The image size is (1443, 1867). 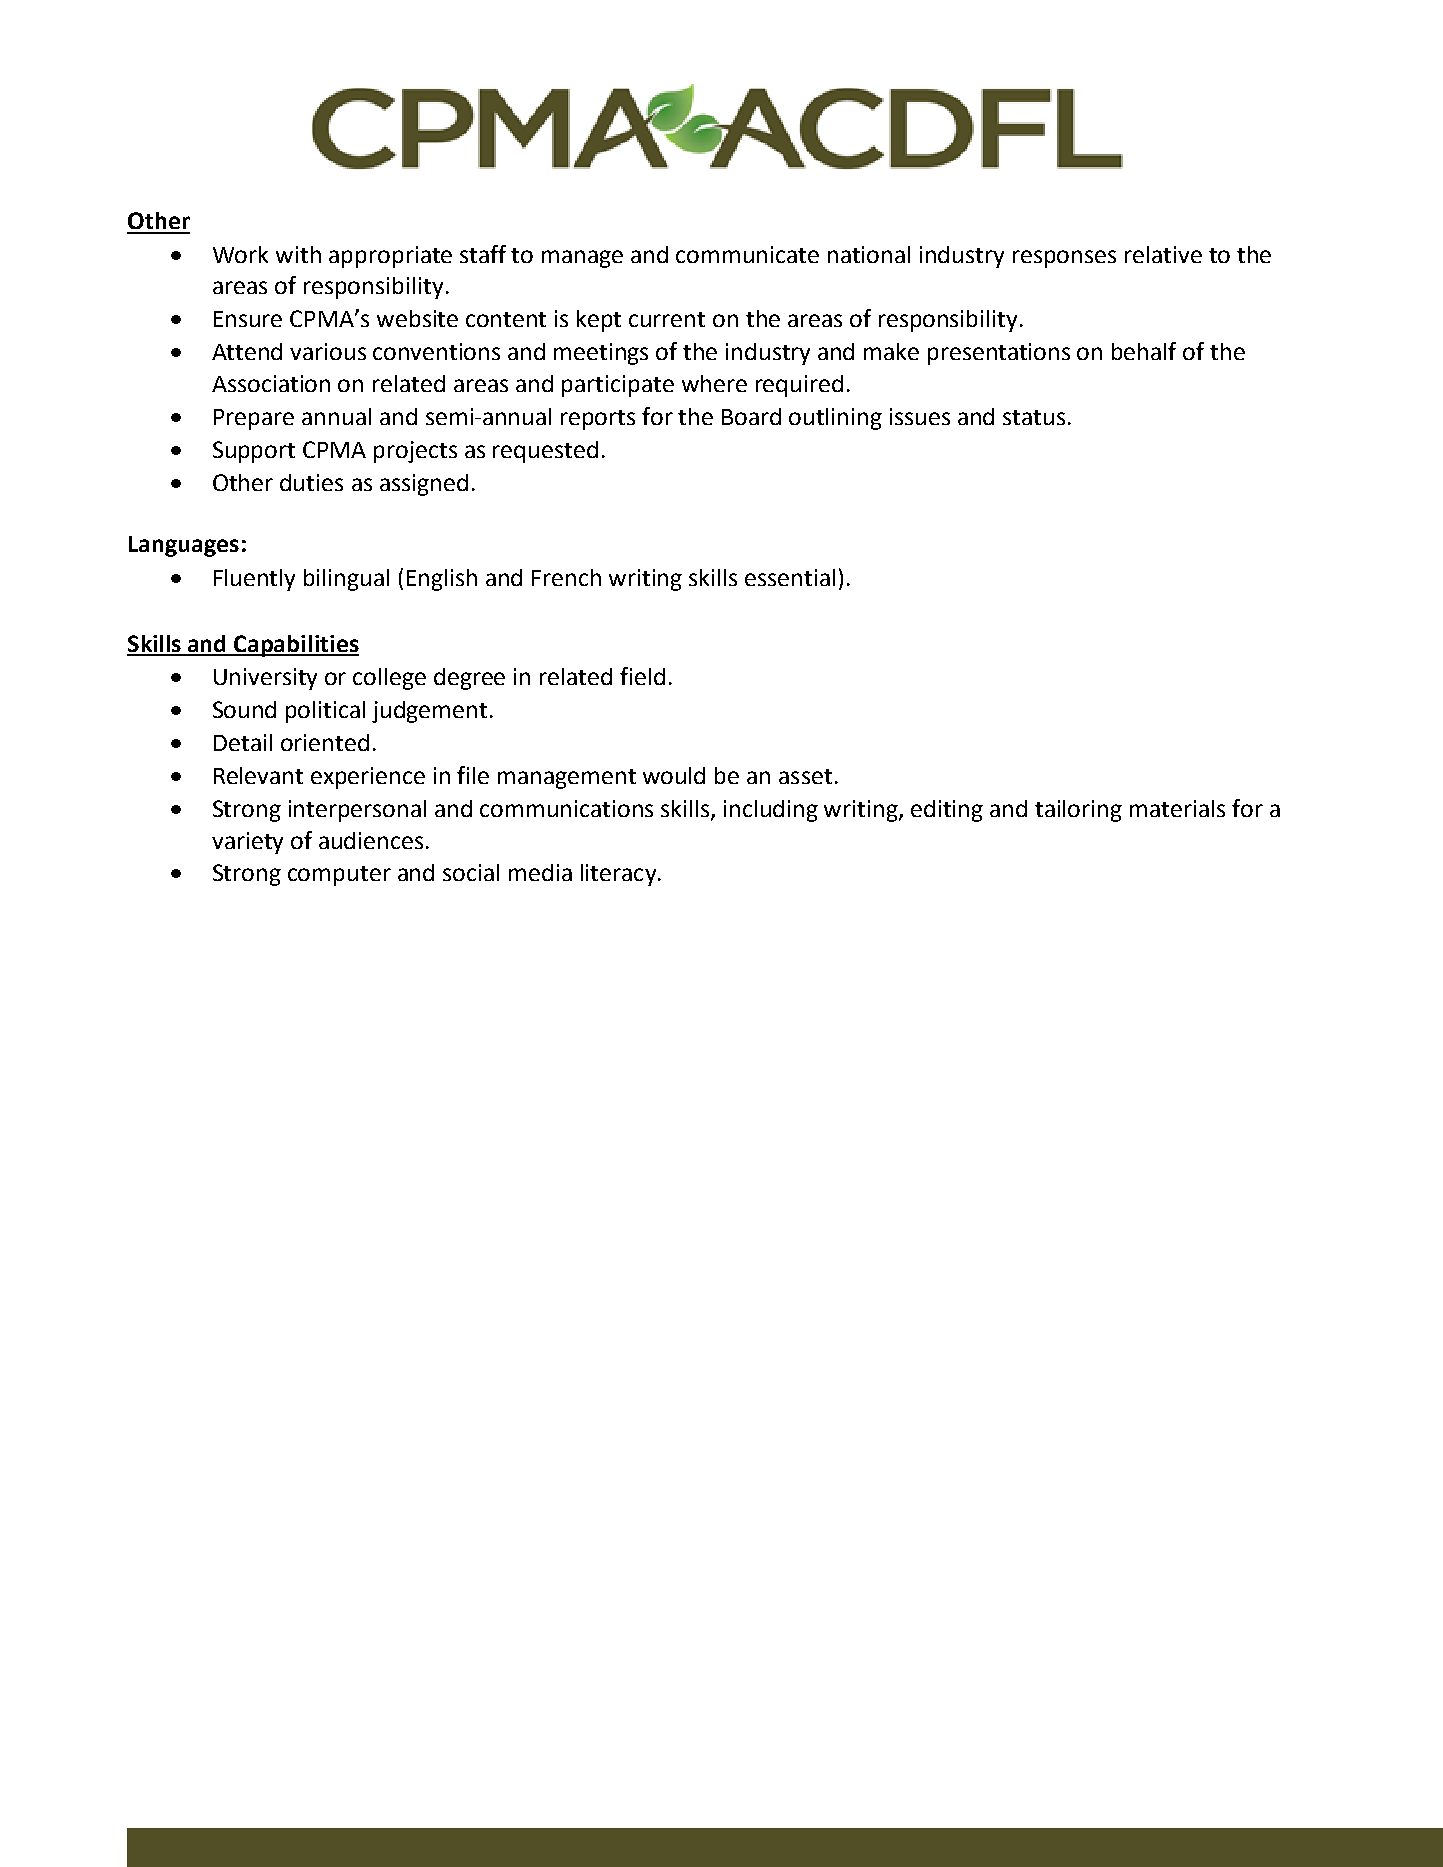 I want to click on literacy, so click(x=618, y=875).
